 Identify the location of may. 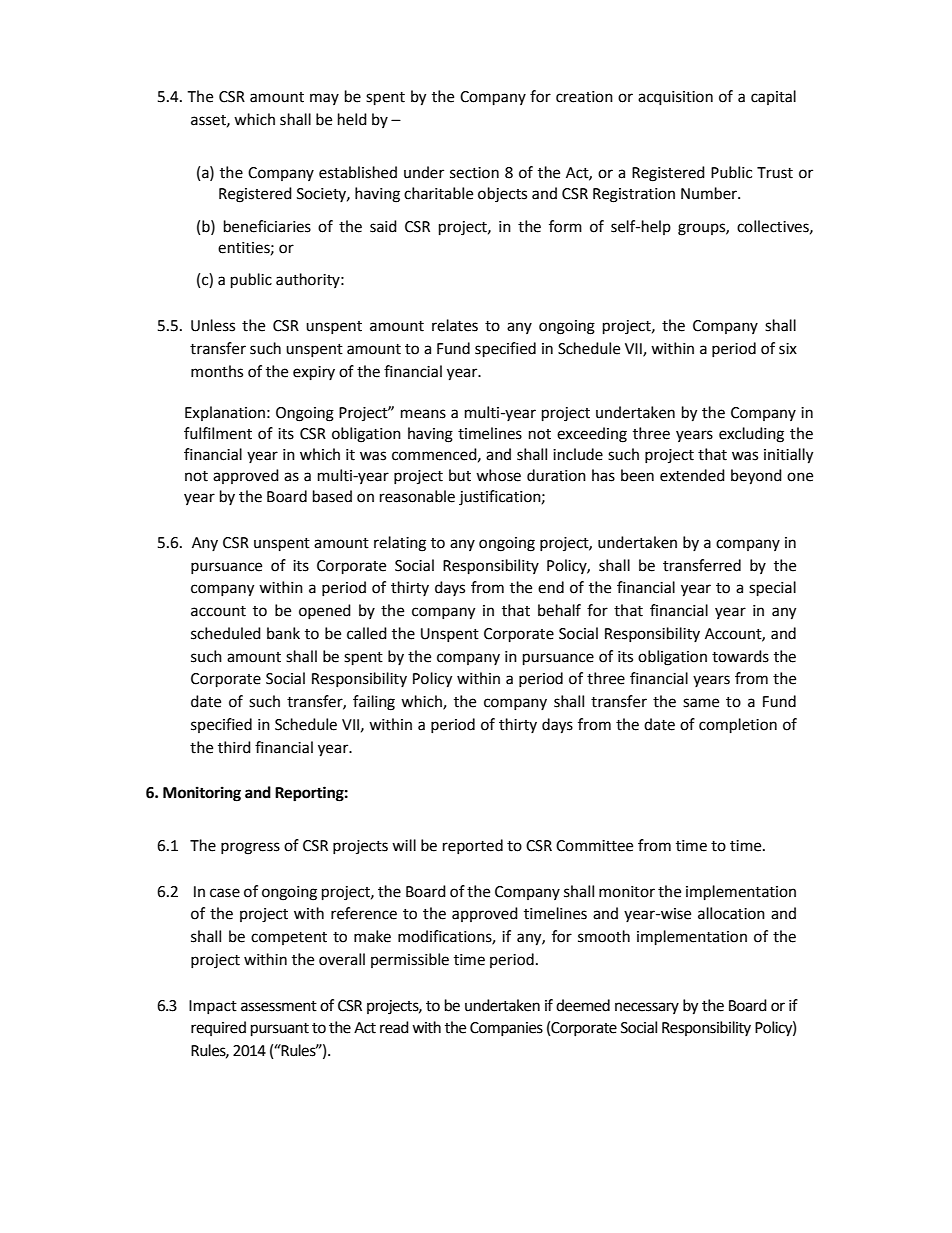
(324, 99).
